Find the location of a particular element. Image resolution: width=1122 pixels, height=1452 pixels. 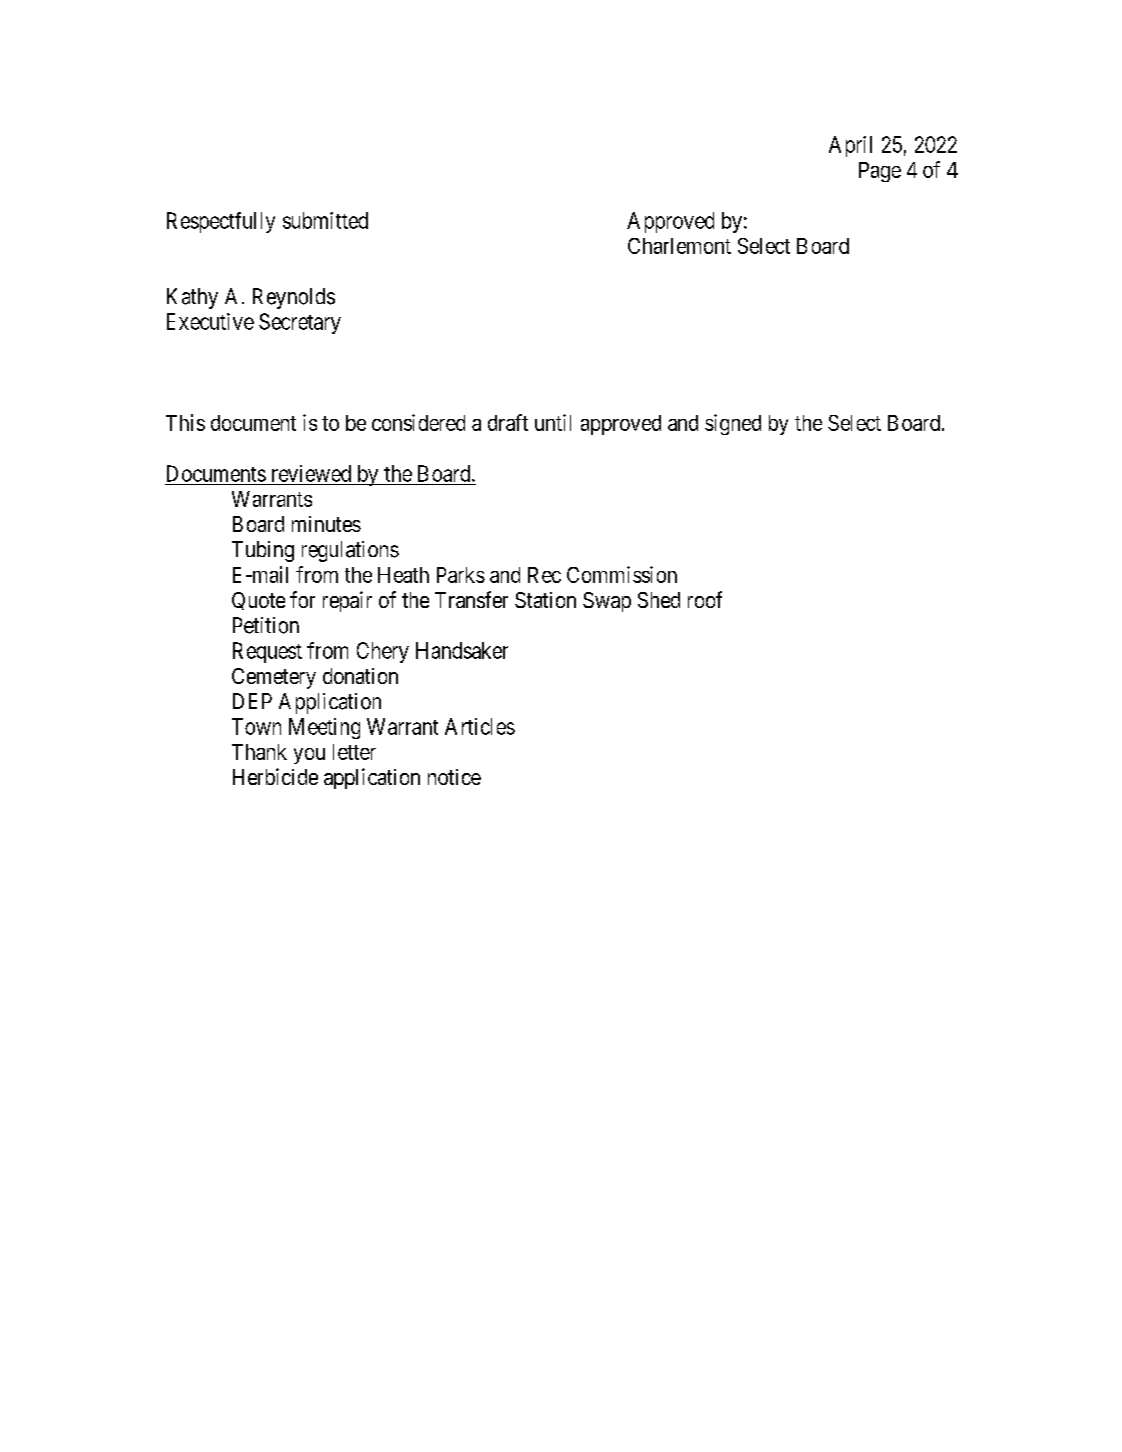

submitted is located at coordinates (325, 220).
